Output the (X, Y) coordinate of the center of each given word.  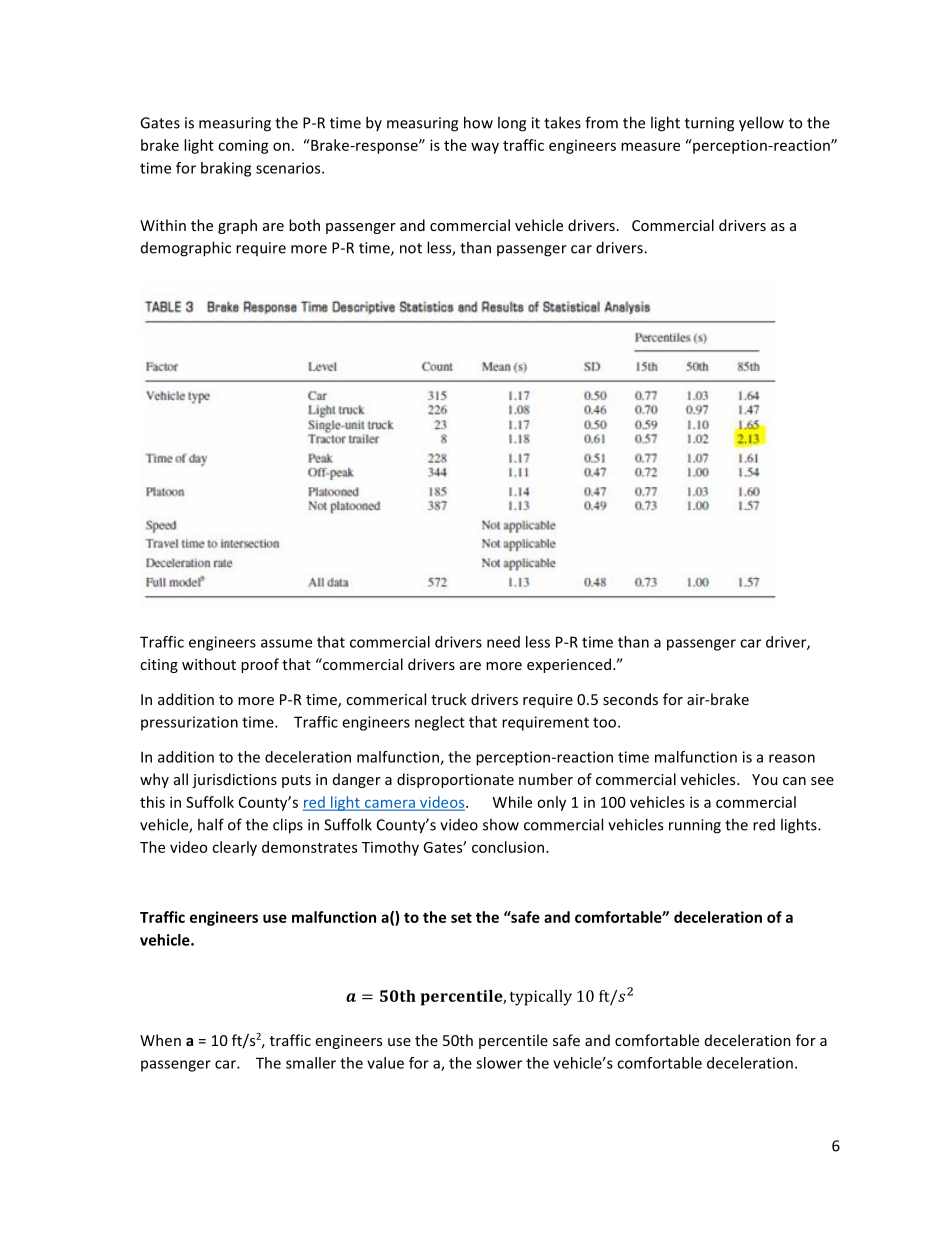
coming (243, 147)
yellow (761, 124)
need (503, 642)
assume (286, 643)
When (160, 1040)
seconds (630, 699)
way (485, 148)
